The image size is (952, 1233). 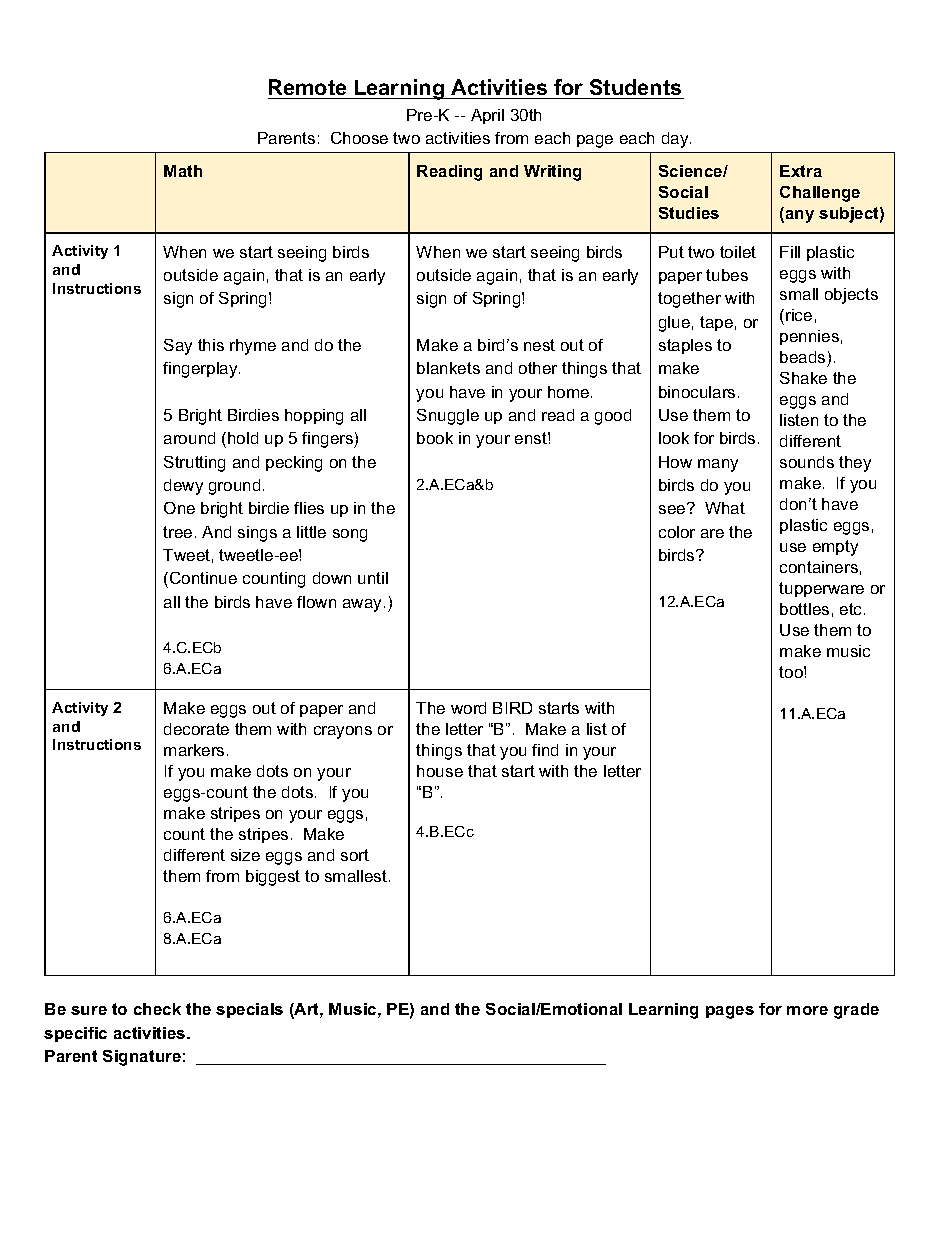 What do you see at coordinates (183, 171) in the image?
I see `Math` at bounding box center [183, 171].
